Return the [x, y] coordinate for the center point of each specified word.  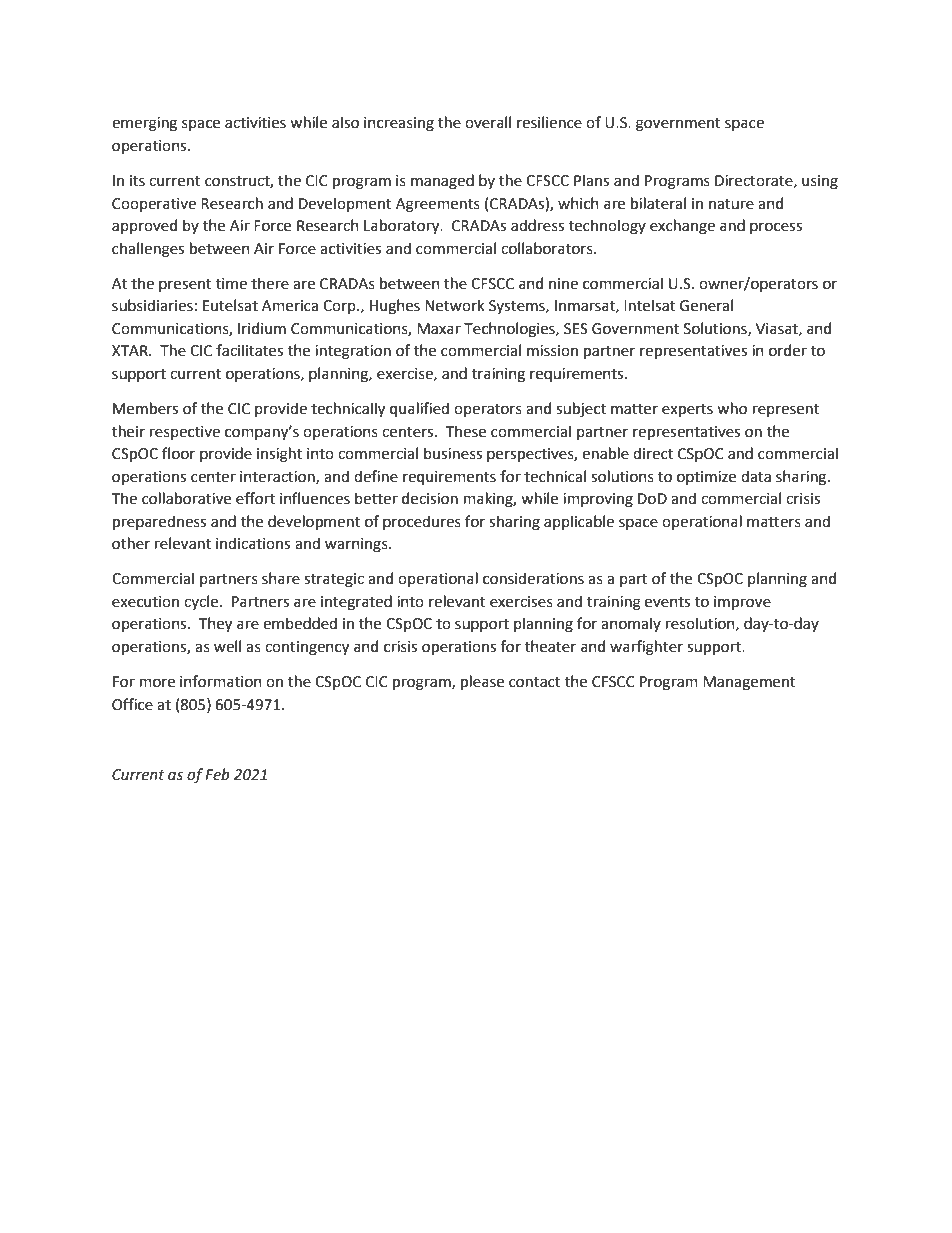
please [482, 682]
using [820, 182]
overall [488, 122]
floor [178, 453]
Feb [217, 774]
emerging [144, 124]
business [453, 453]
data [756, 476]
